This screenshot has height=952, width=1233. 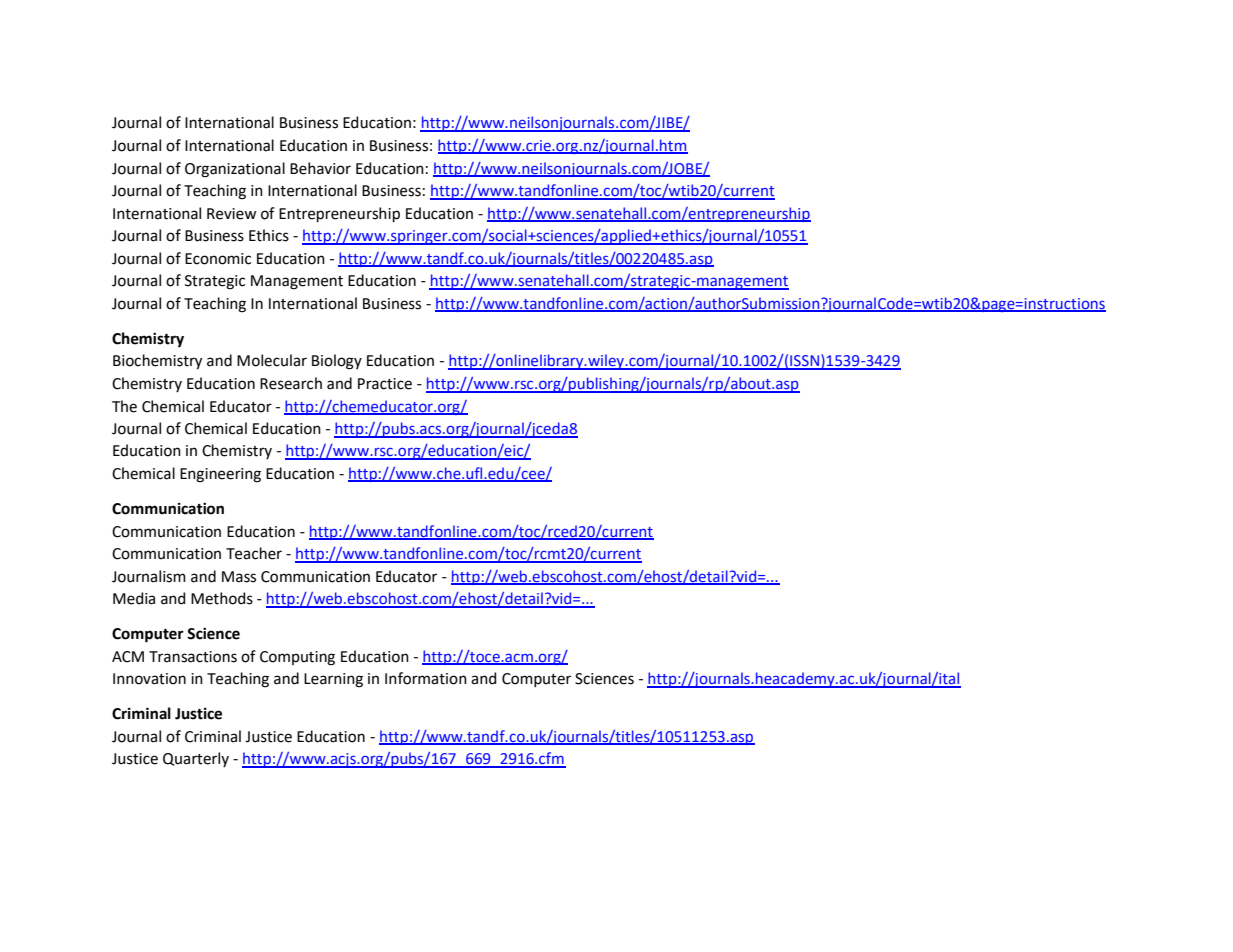 I want to click on Review, so click(x=231, y=214).
